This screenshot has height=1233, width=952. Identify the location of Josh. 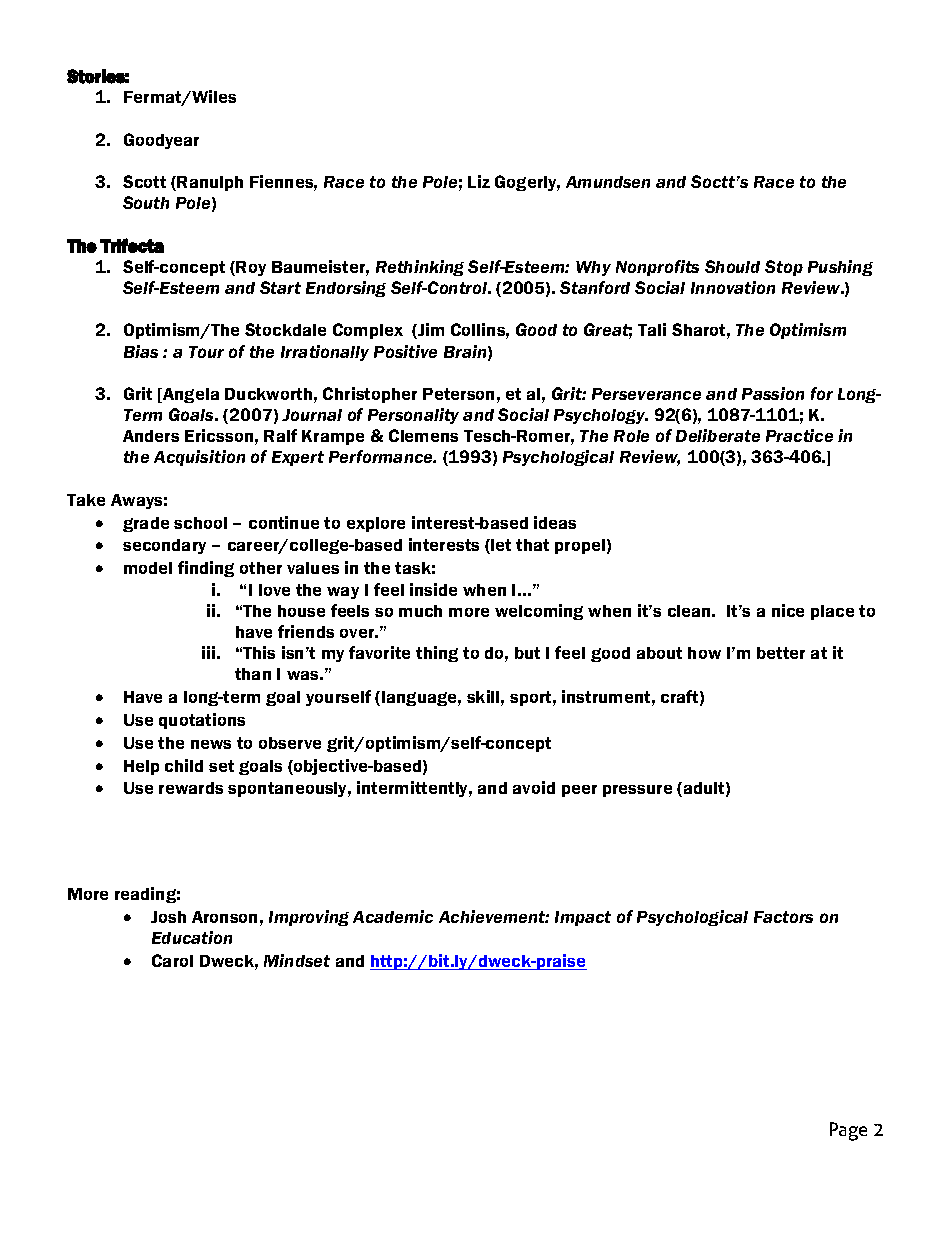
(168, 917).
